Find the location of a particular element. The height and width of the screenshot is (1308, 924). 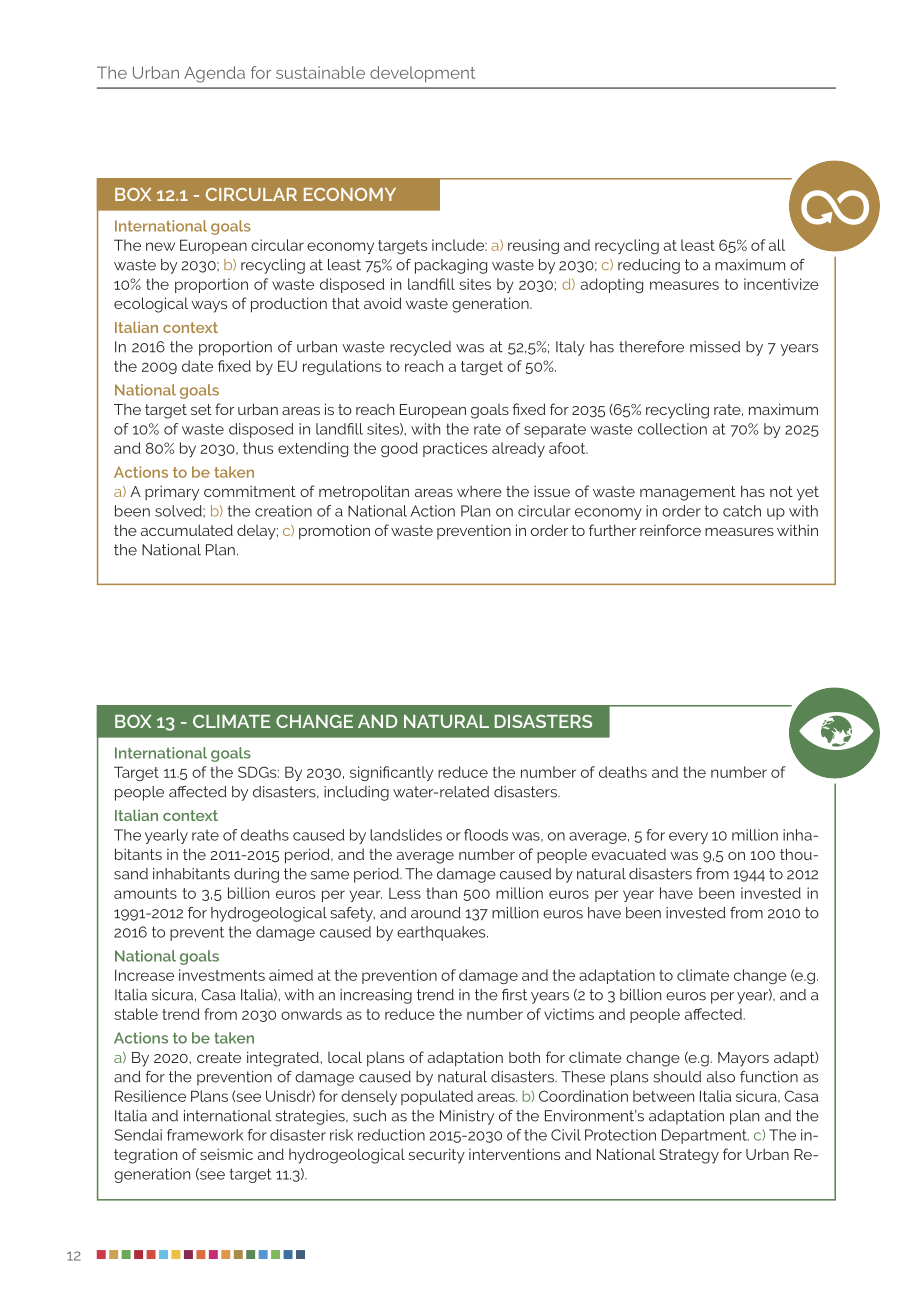

than is located at coordinates (441, 893).
